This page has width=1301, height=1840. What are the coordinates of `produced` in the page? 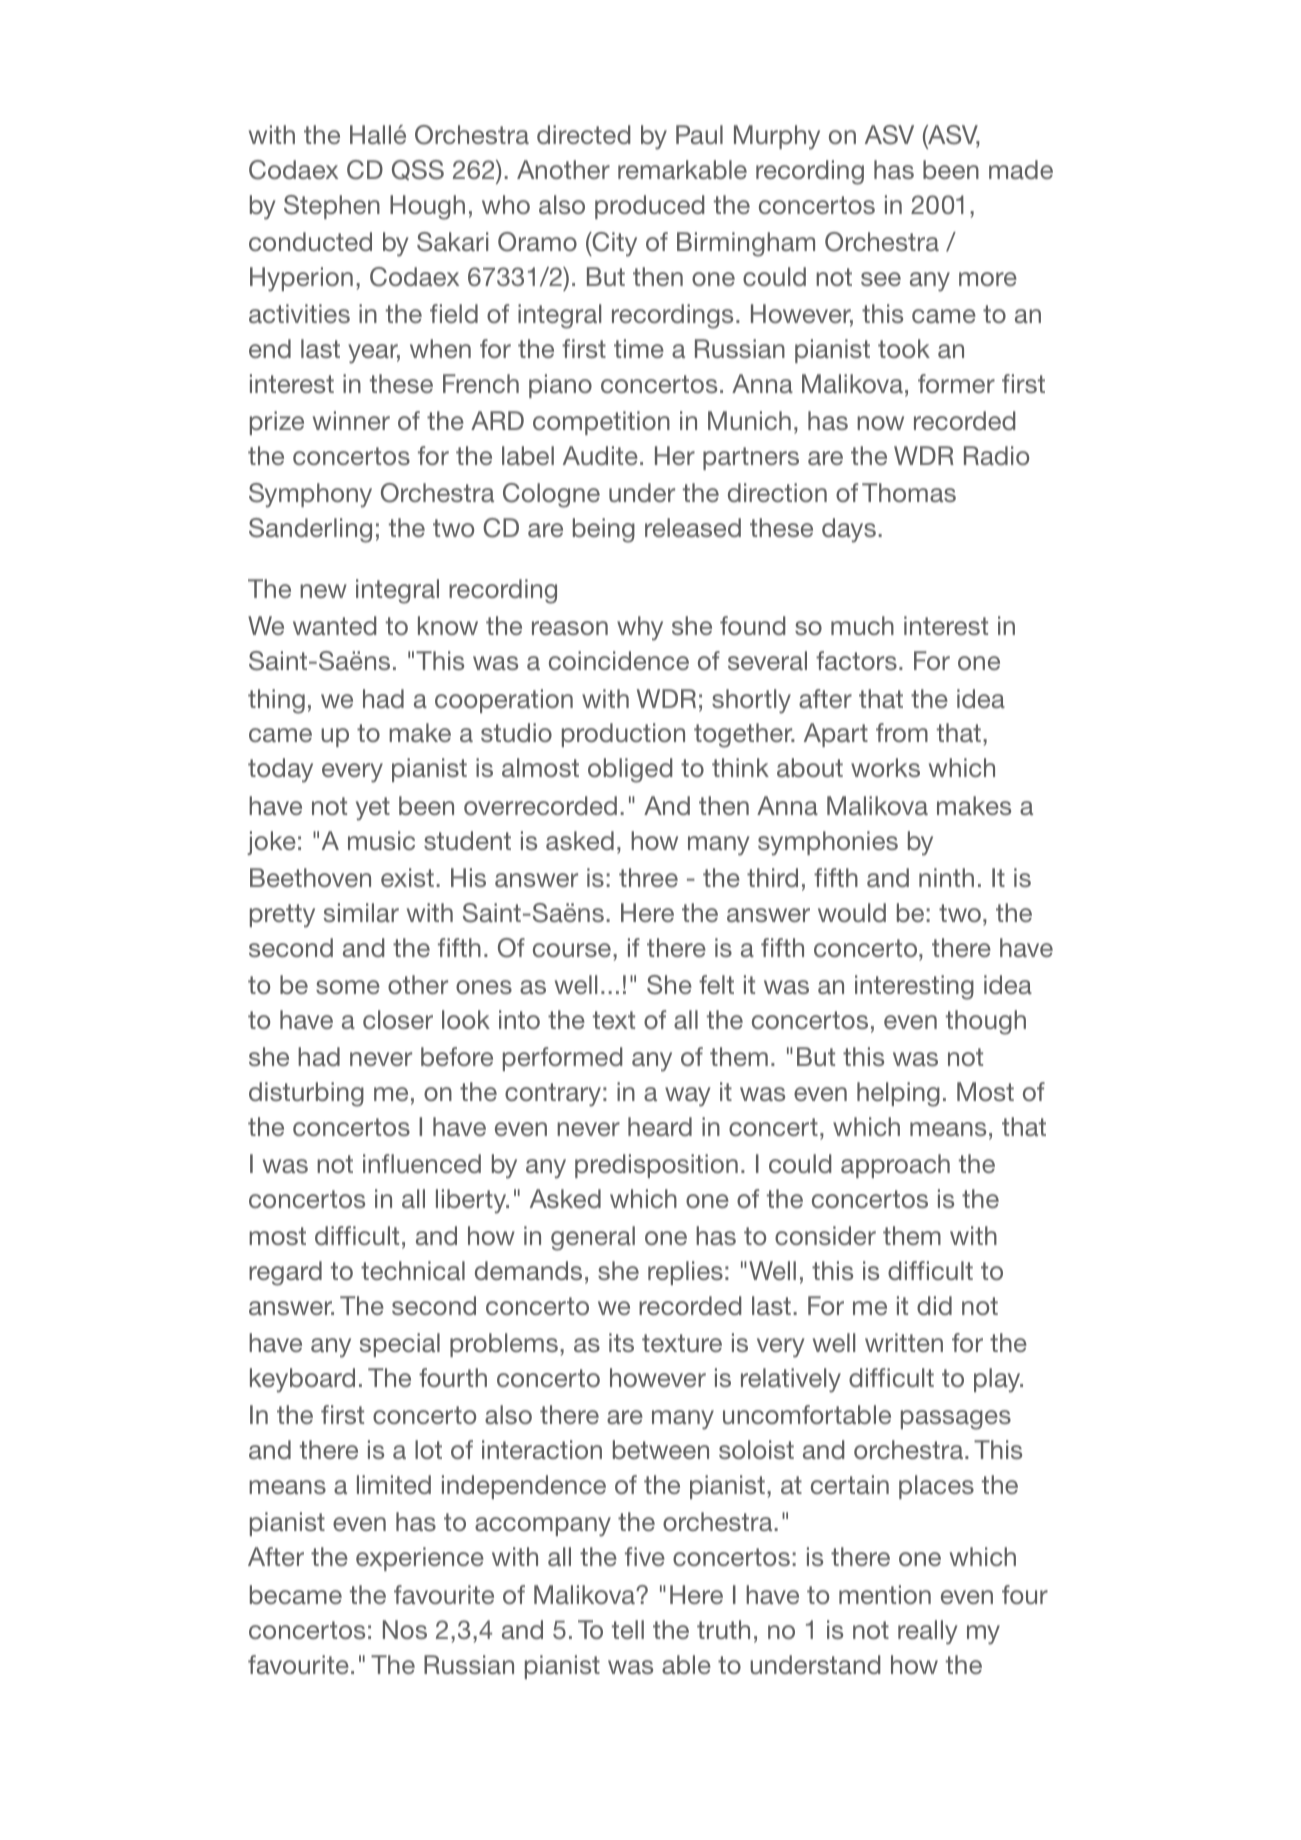 It's located at (649, 207).
